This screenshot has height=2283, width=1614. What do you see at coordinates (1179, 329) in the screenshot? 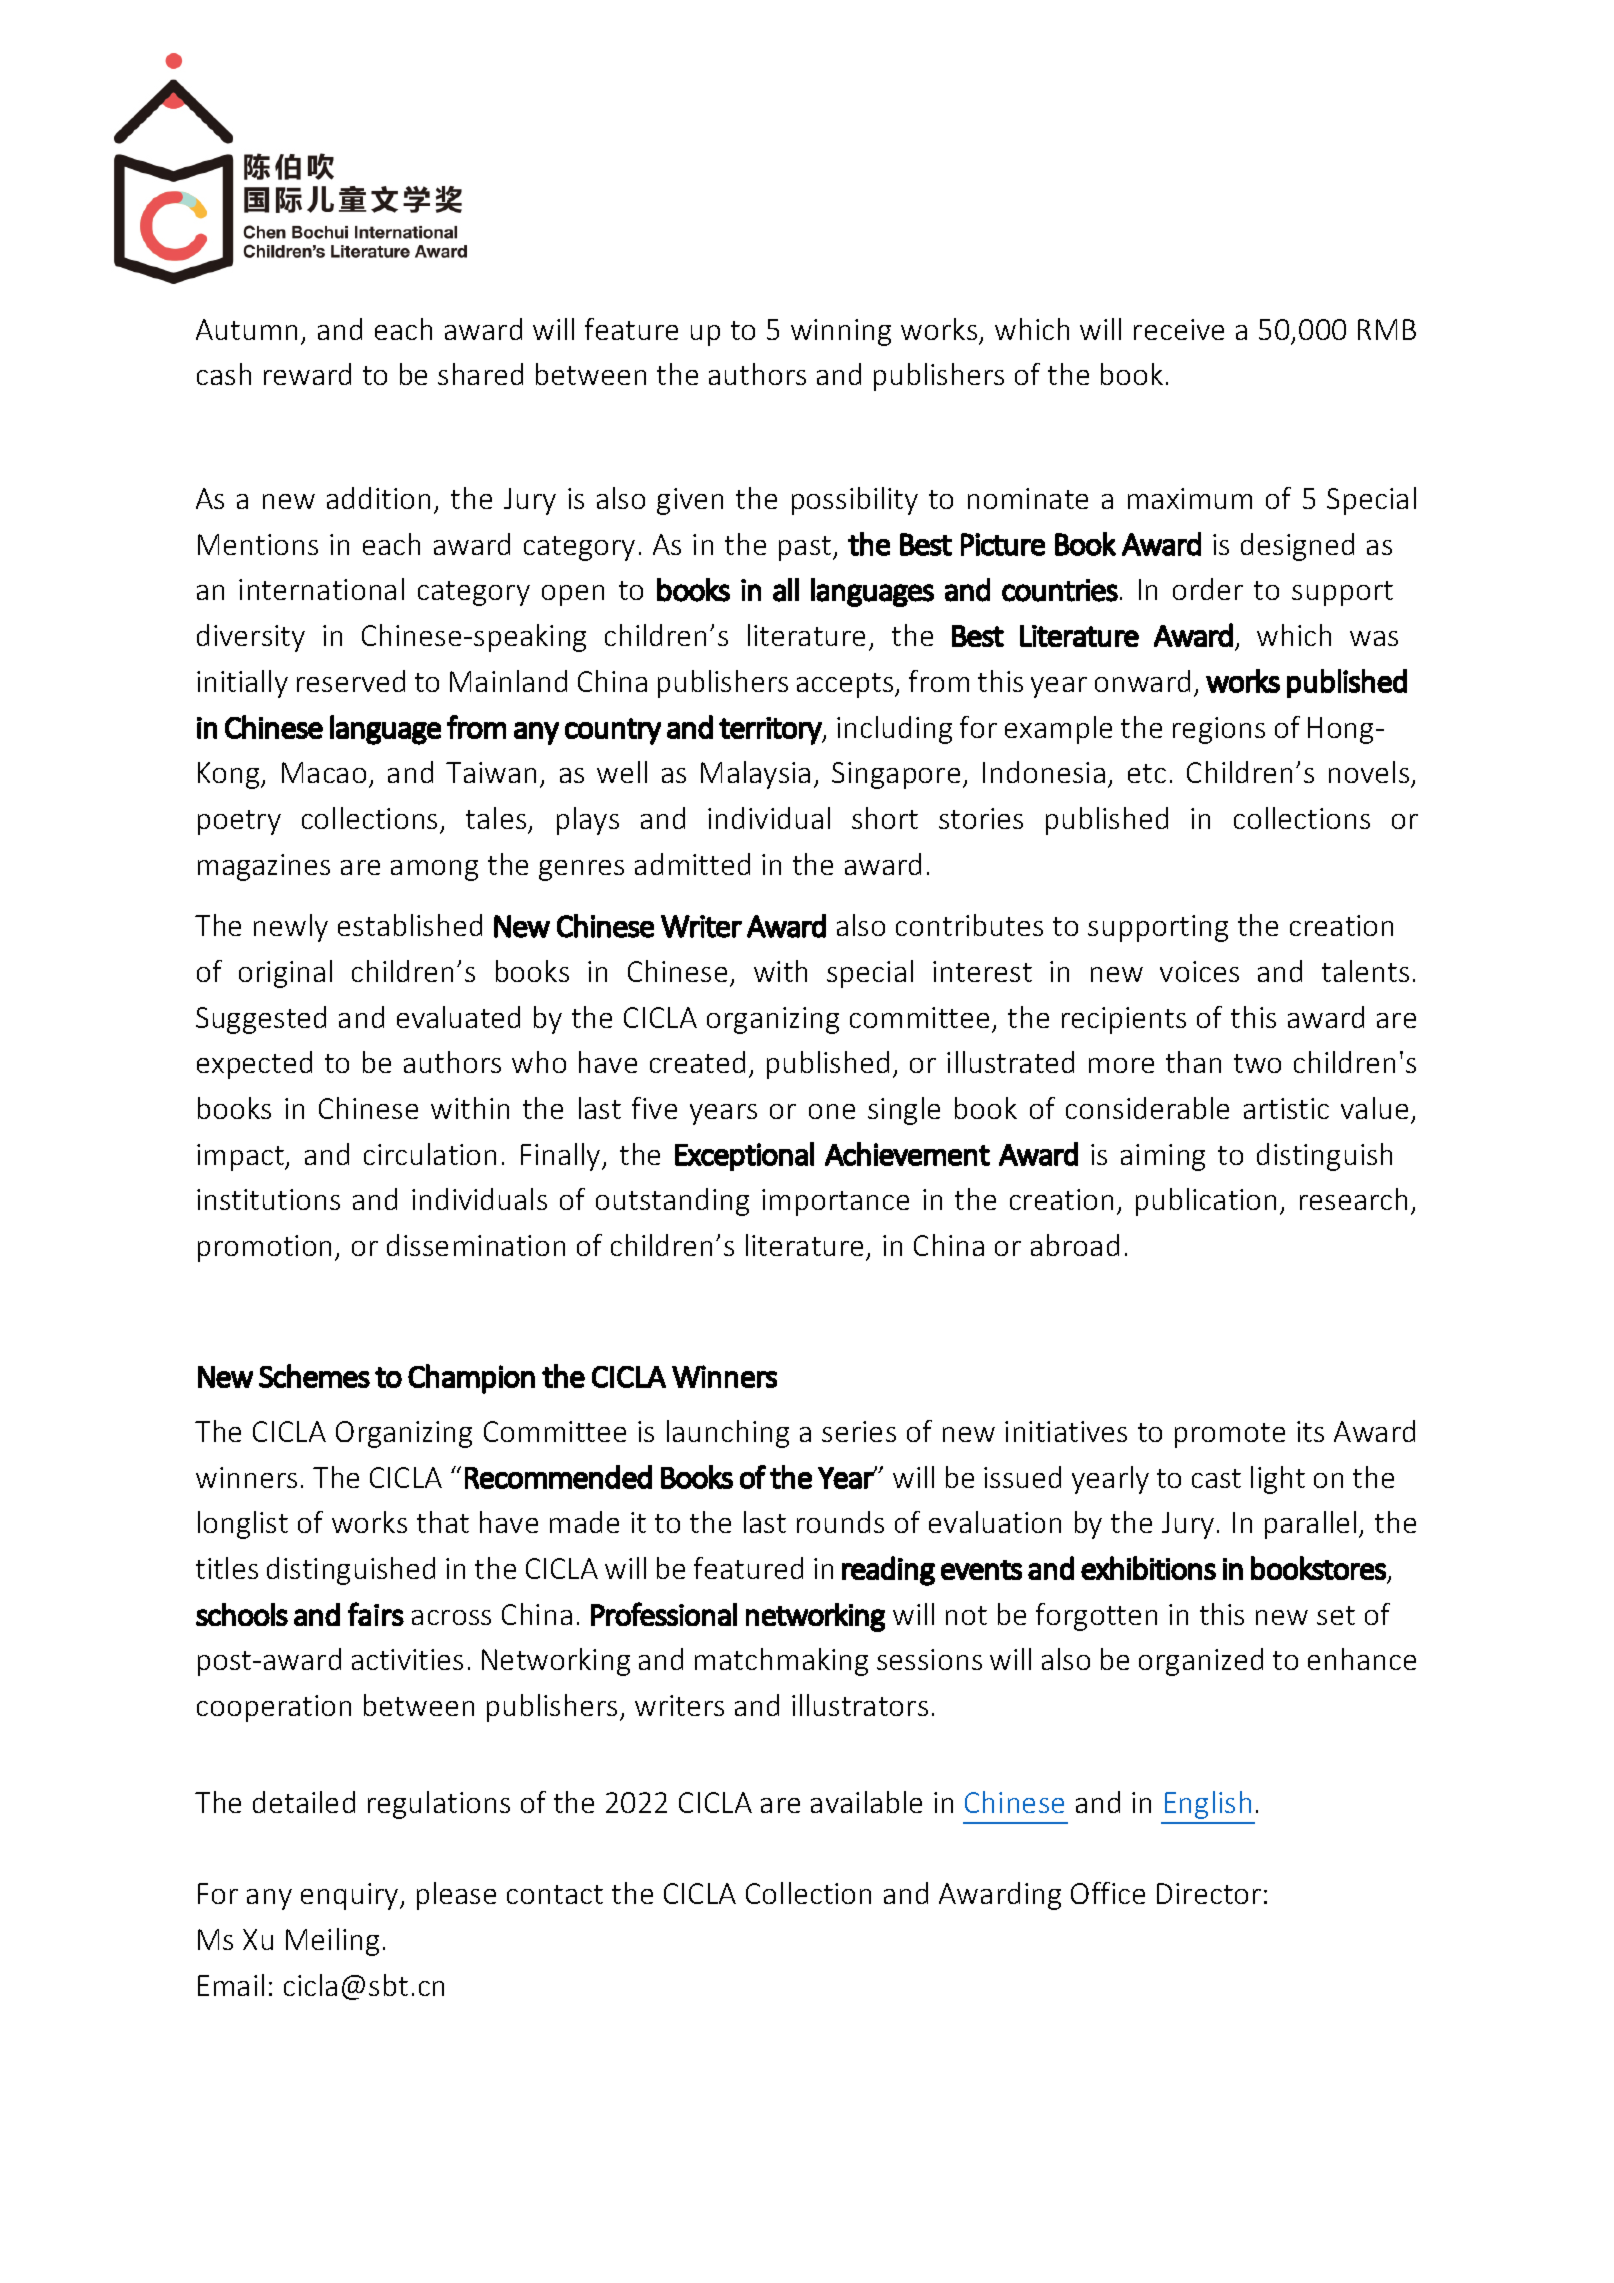
I see `receive` at bounding box center [1179, 329].
